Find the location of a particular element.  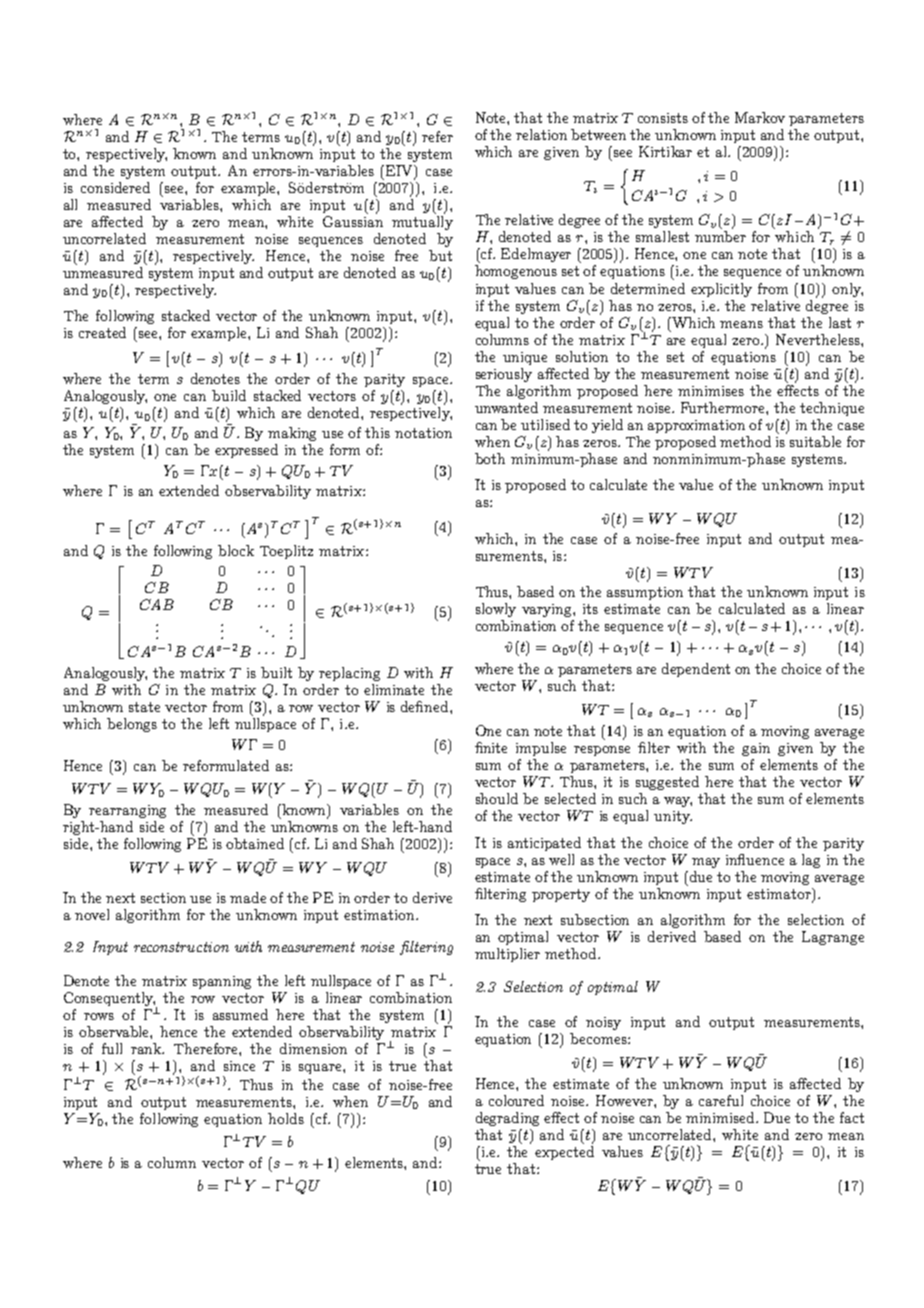

Gaussian is located at coordinates (353, 220).
